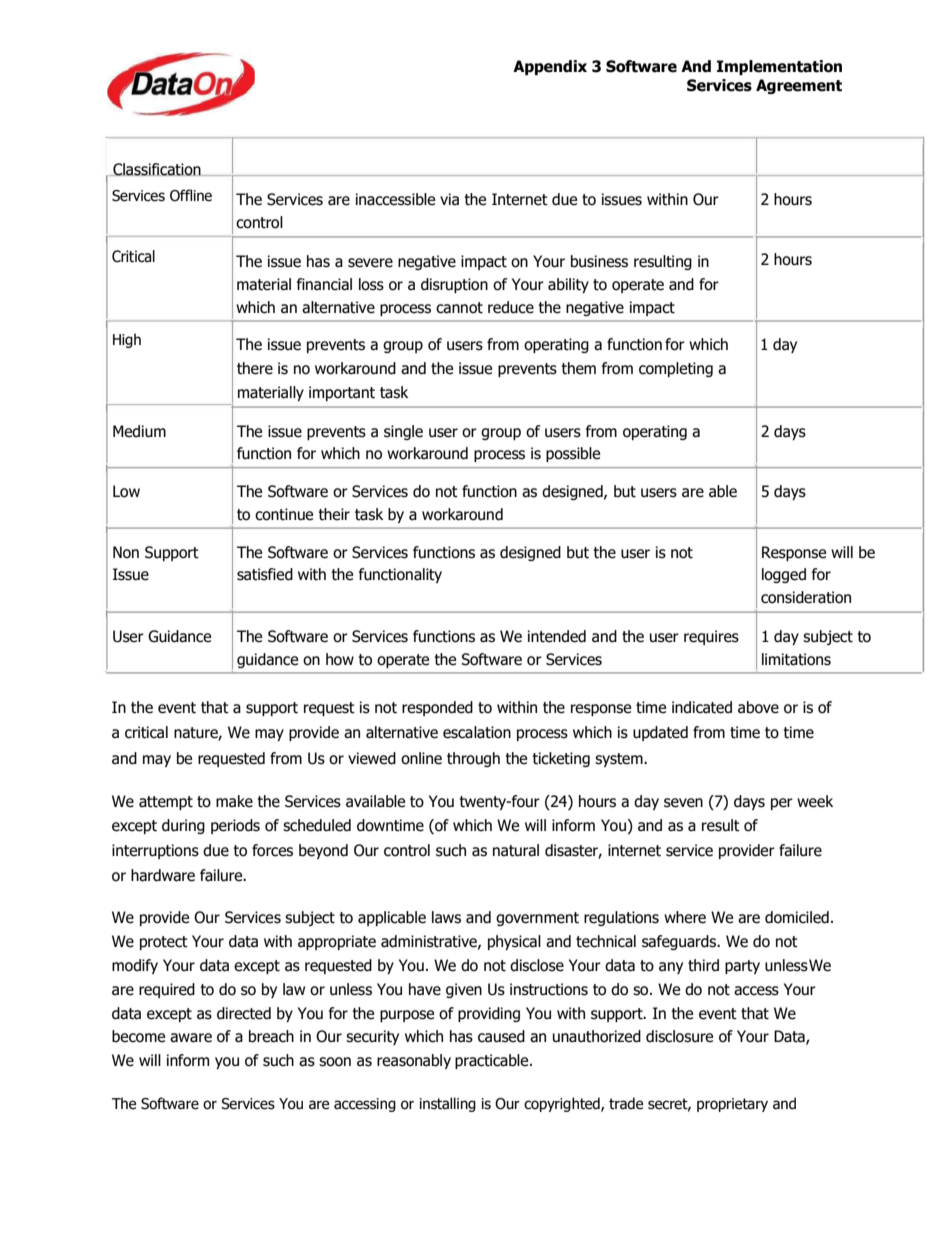 The height and width of the screenshot is (1233, 952). I want to click on Classification, so click(157, 169).
